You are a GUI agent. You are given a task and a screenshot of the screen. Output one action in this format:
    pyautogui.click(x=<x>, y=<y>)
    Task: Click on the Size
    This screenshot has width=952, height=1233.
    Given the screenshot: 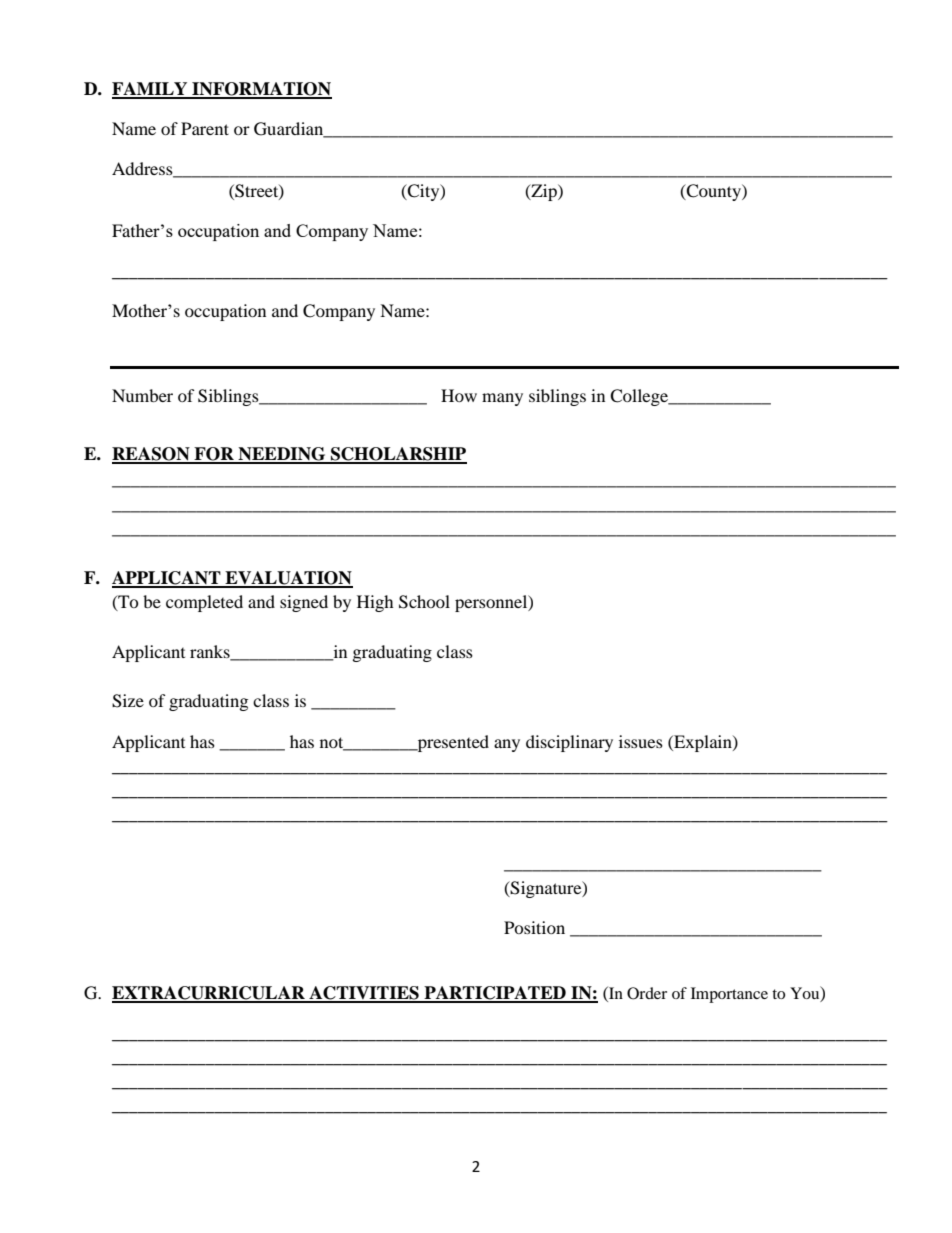 What is the action you would take?
    pyautogui.click(x=128, y=701)
